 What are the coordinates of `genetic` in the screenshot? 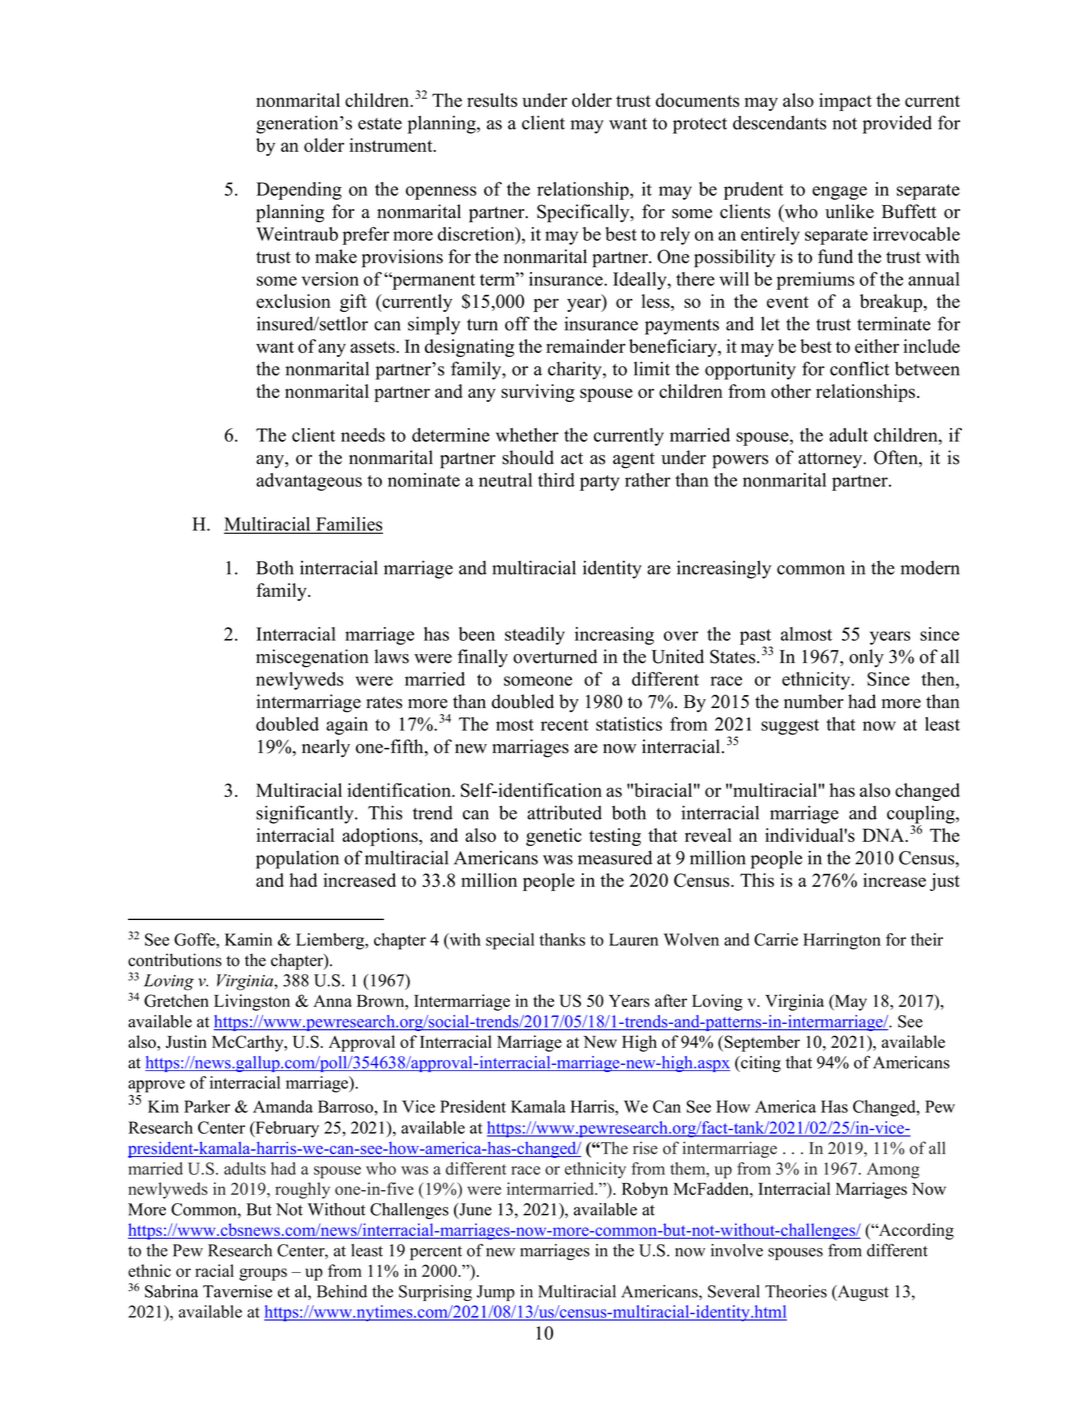 It's located at (554, 837).
